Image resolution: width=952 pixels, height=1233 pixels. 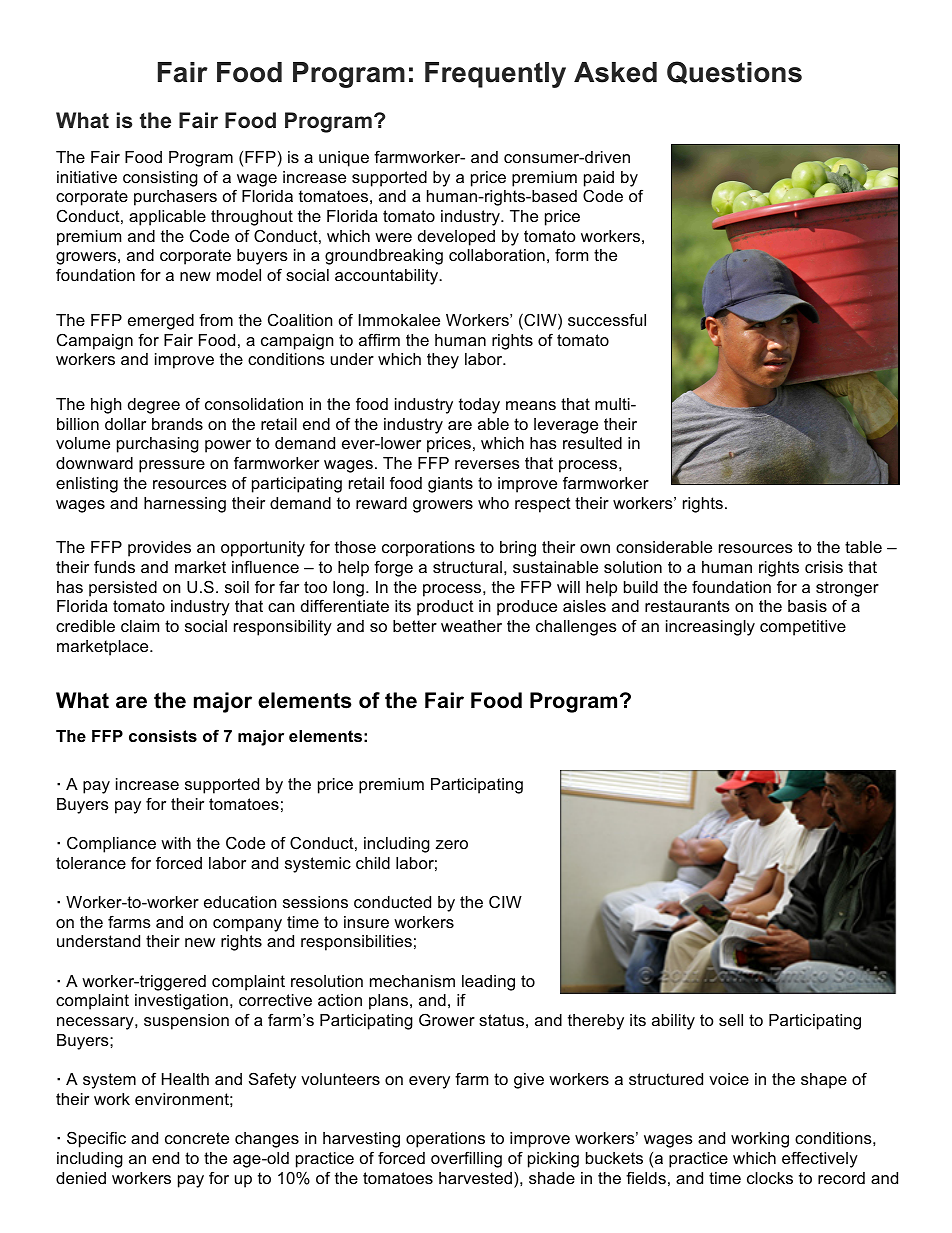 What do you see at coordinates (710, 628) in the screenshot?
I see `increasingly` at bounding box center [710, 628].
